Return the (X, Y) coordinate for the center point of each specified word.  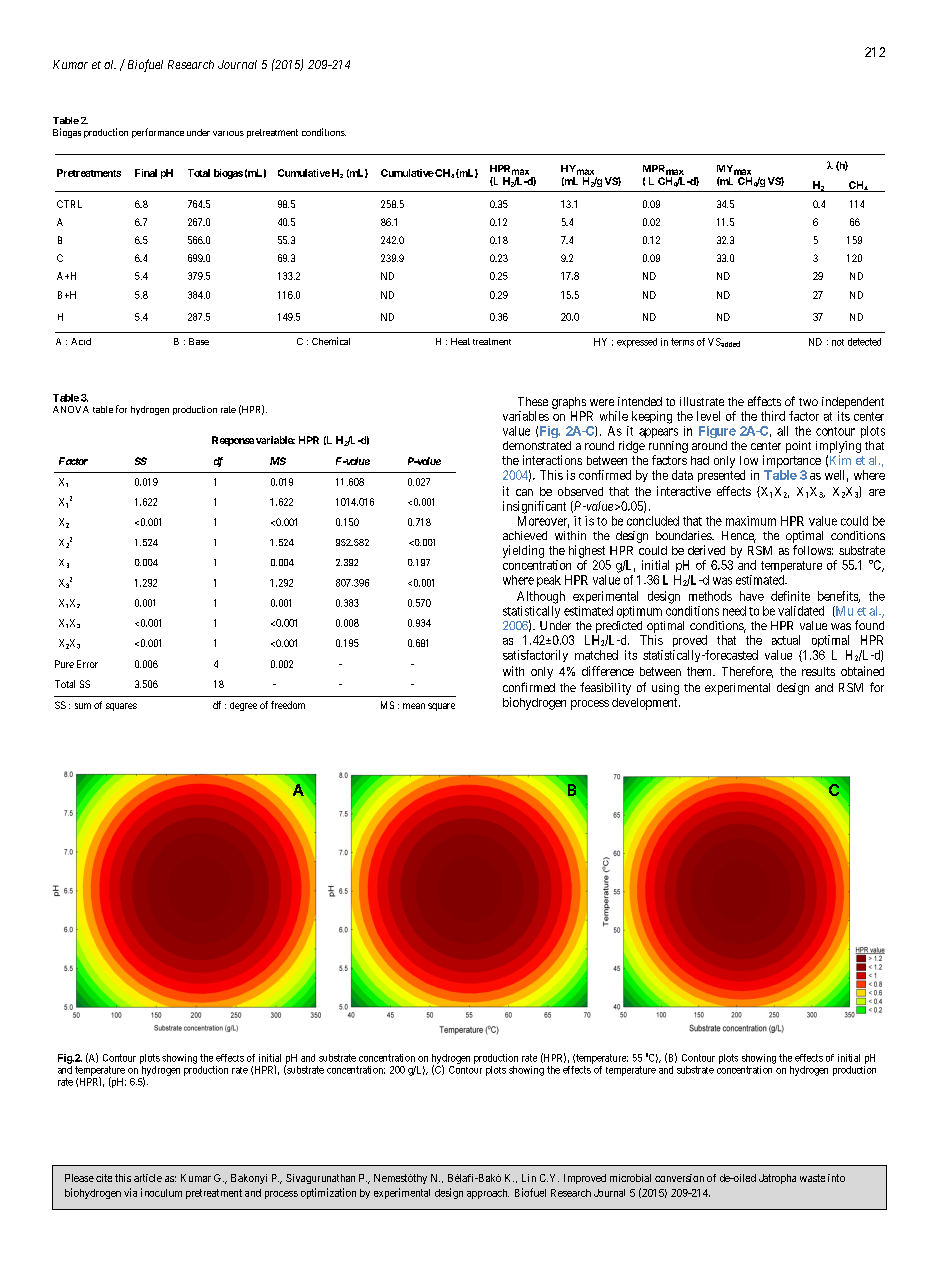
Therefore (747, 672)
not (838, 342)
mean (414, 706)
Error (87, 664)
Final (146, 173)
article (148, 1178)
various (228, 133)
